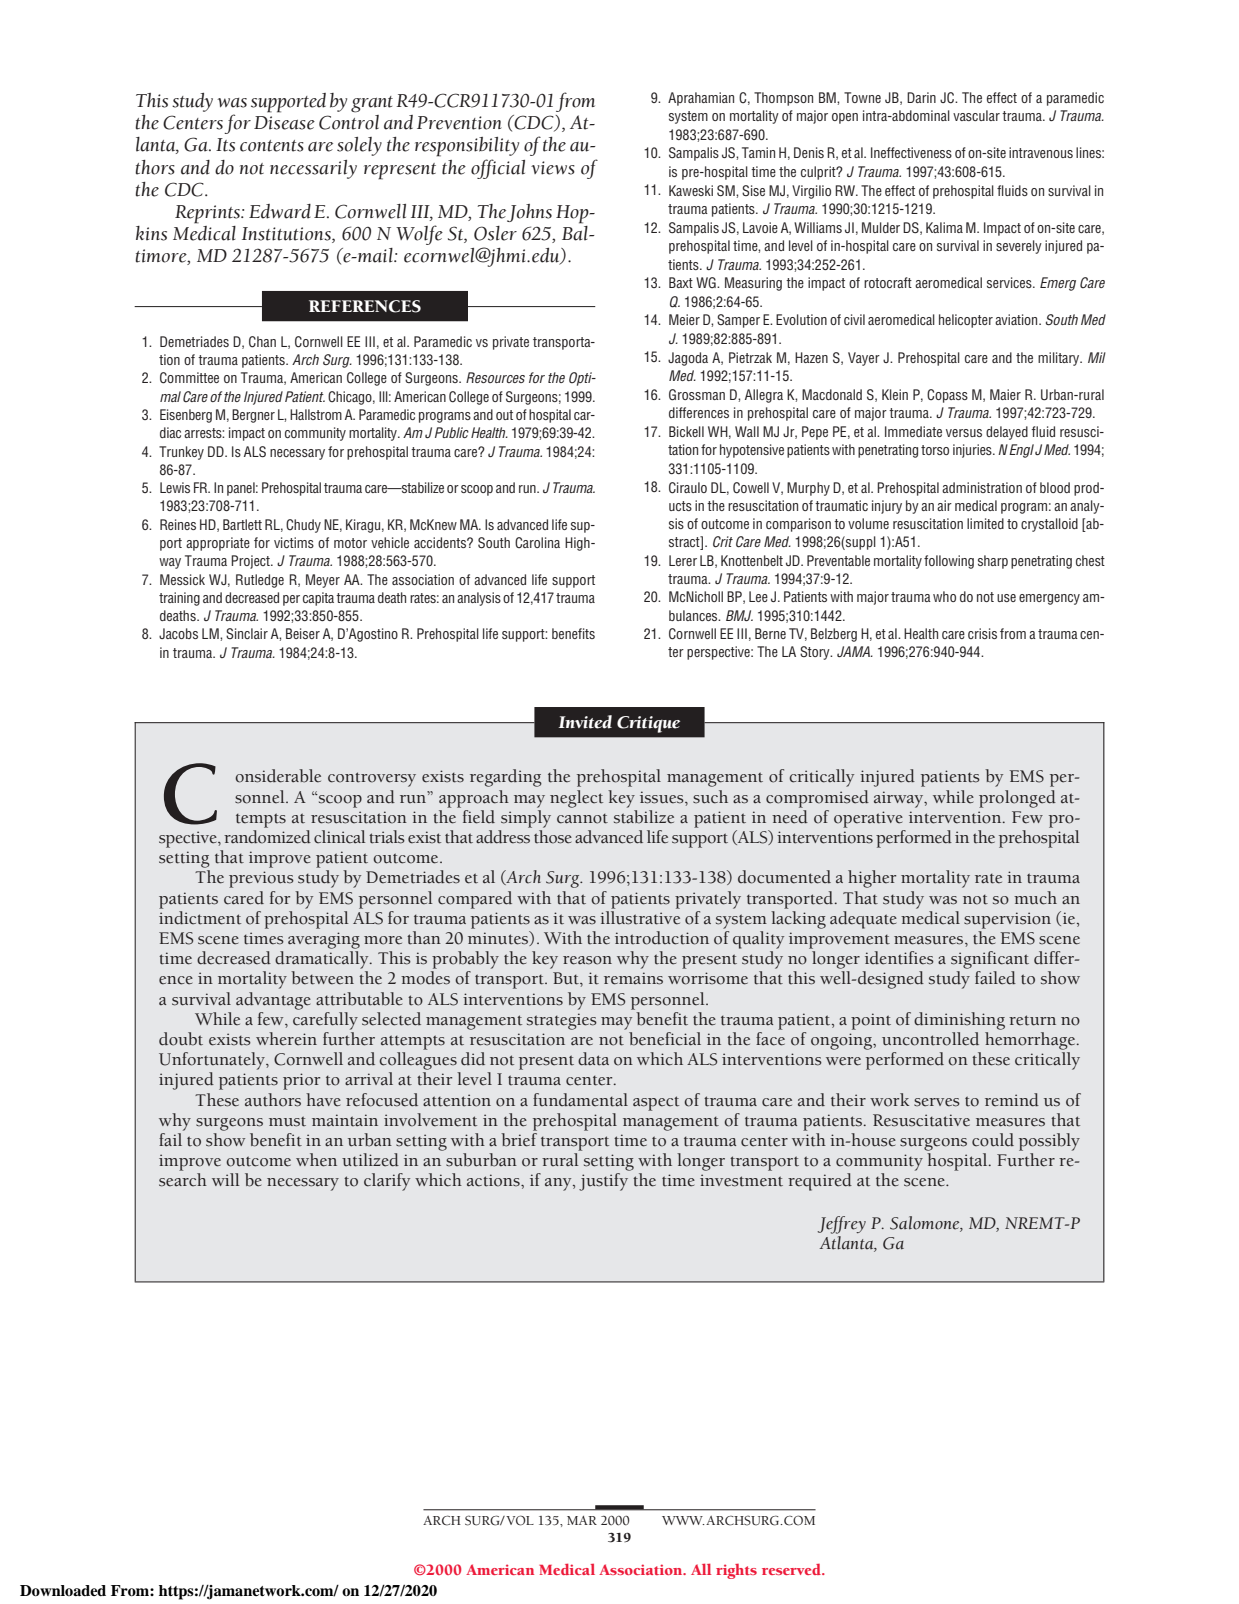  Describe the element at coordinates (186, 416) in the image. I see `Eisenberg` at that location.
